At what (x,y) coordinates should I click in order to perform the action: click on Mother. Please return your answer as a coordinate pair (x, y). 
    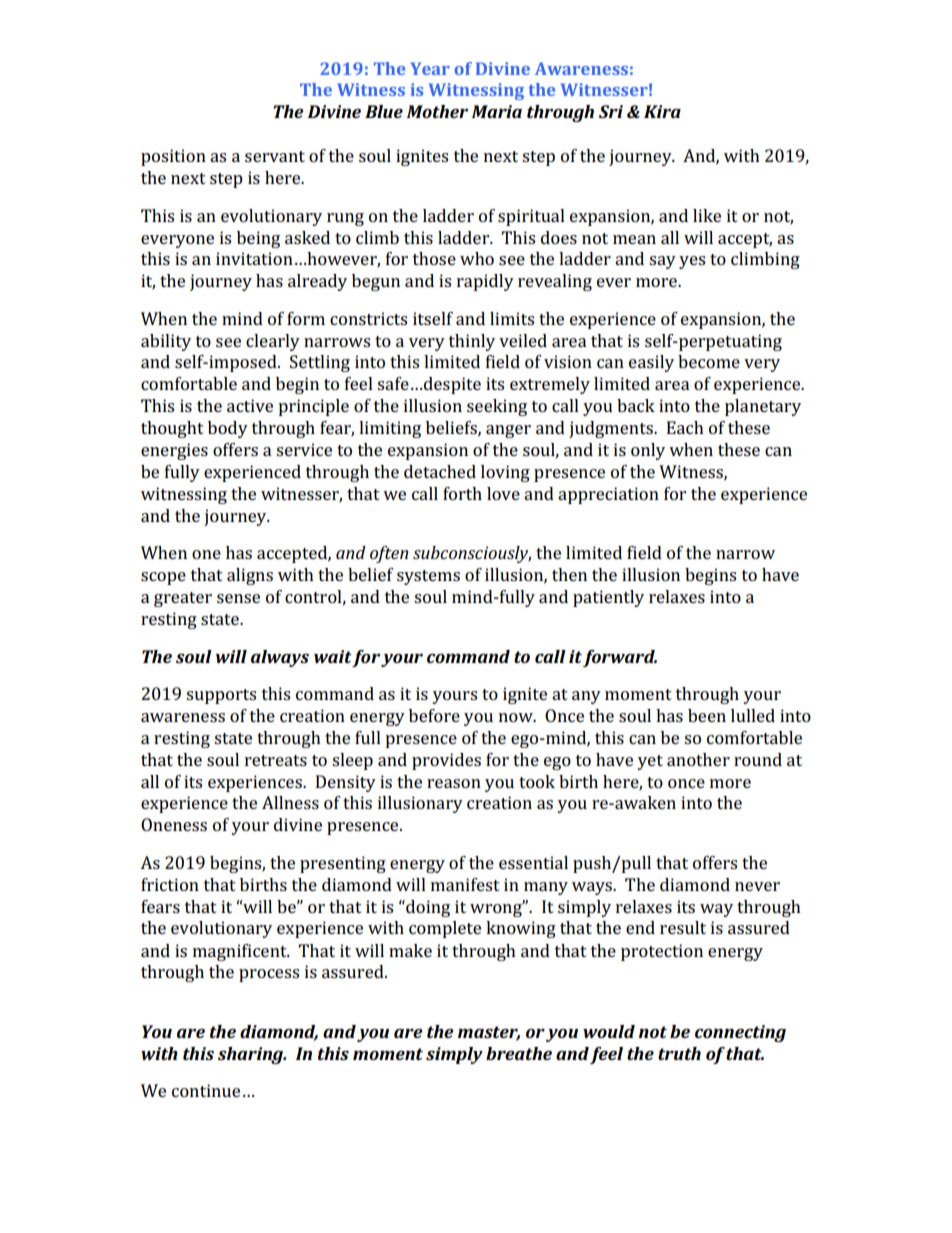
    Looking at the image, I should click on (437, 111).
